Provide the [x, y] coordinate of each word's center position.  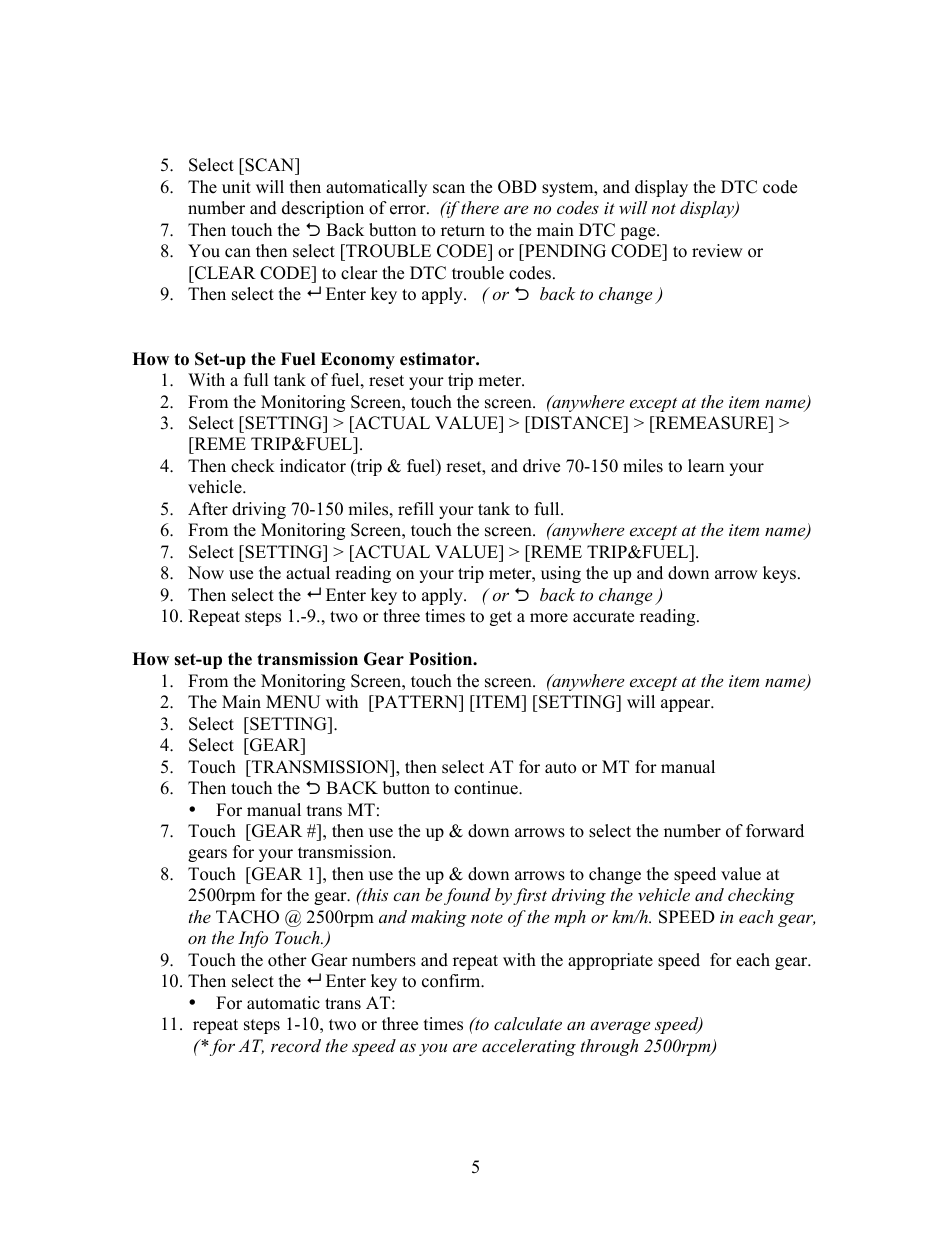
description [323, 209]
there [479, 207]
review [717, 251]
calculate [528, 1023]
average [620, 1027]
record [296, 1045]
